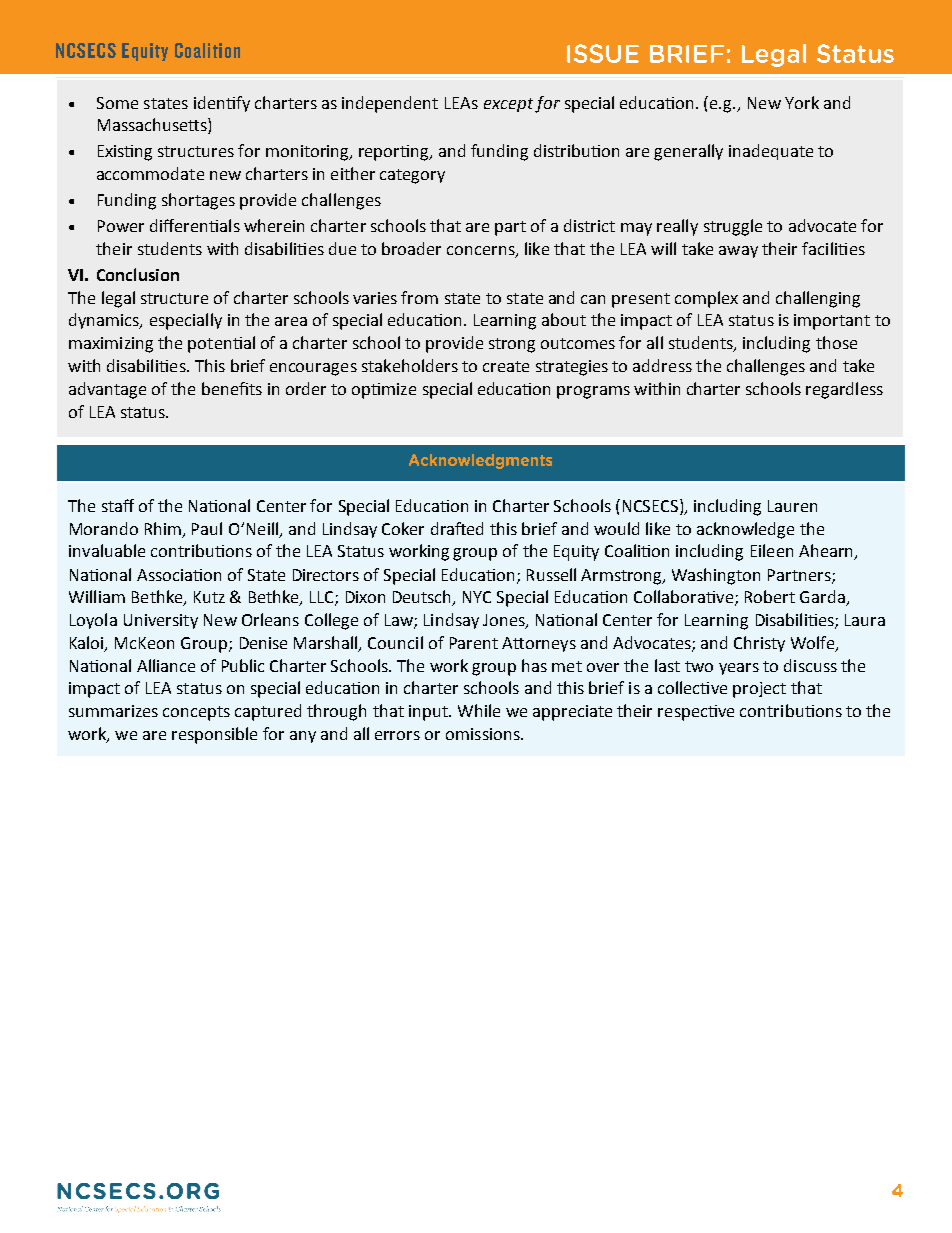  What do you see at coordinates (153, 126) in the image?
I see `Massachusetts` at bounding box center [153, 126].
